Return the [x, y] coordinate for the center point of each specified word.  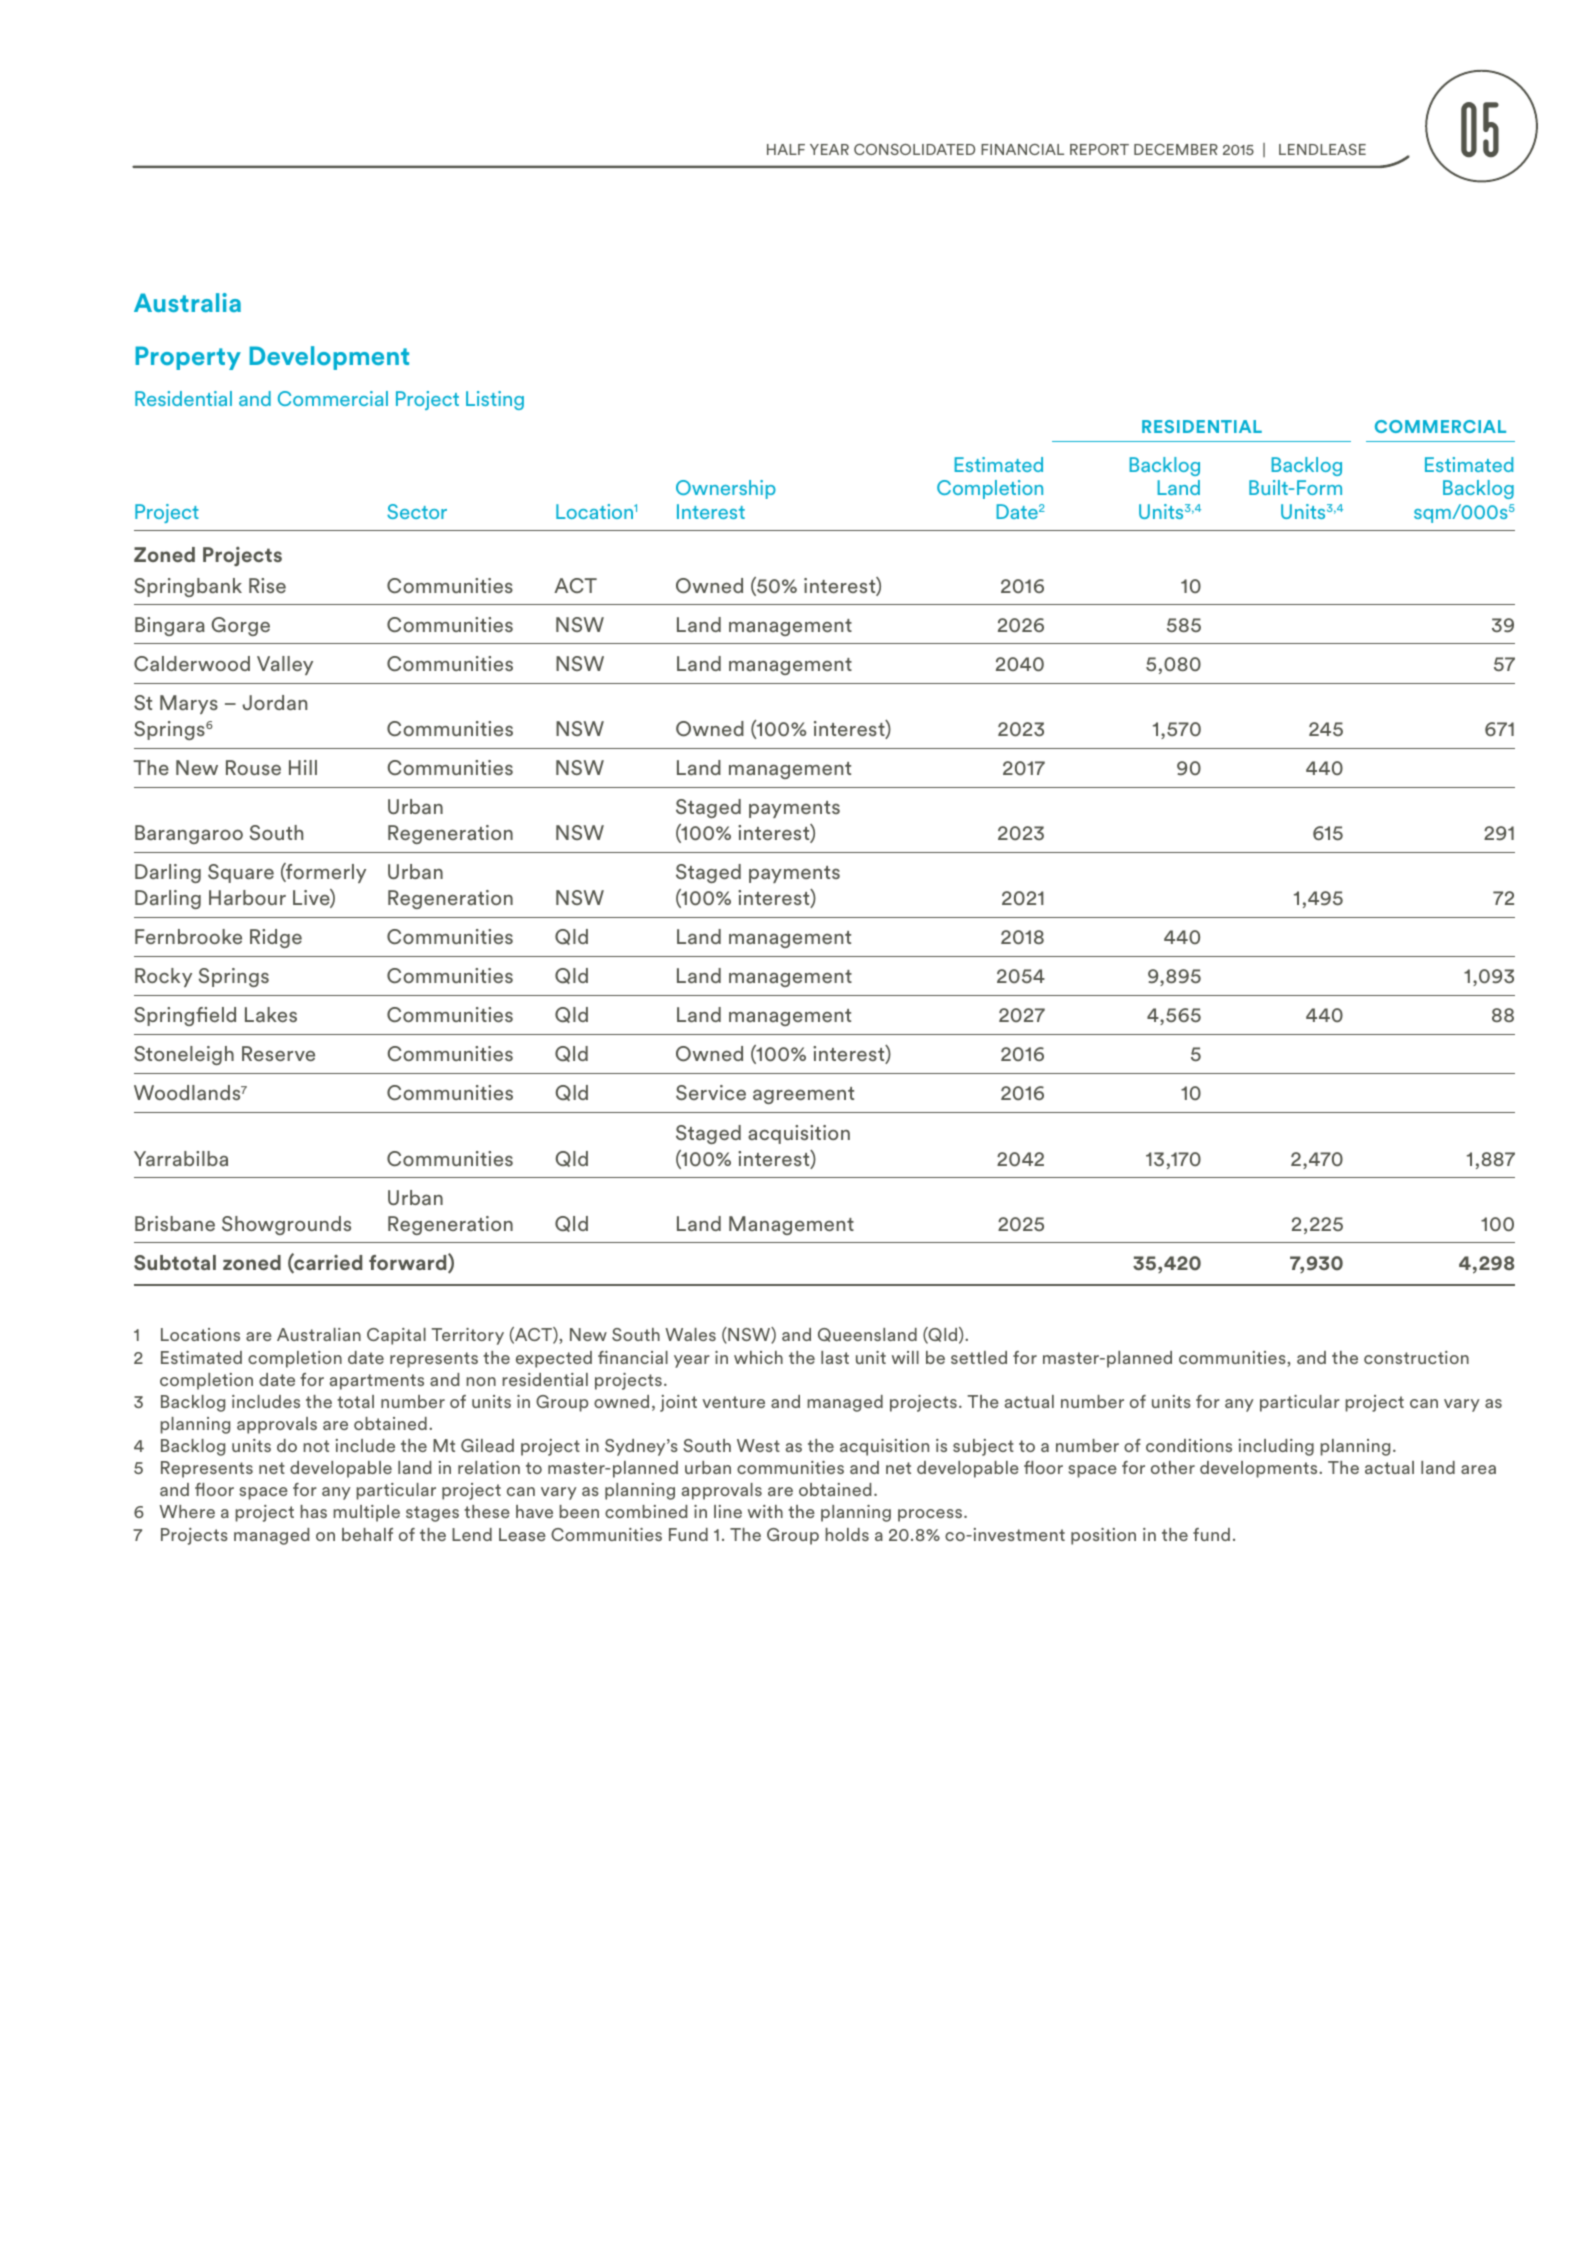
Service [711, 1092]
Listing [495, 400]
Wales [690, 1334]
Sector [417, 511]
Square [241, 873]
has [313, 1511]
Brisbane [175, 1223]
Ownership [726, 489]
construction [1416, 1357]
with [765, 1511]
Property [188, 358]
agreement [803, 1095]
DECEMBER [1176, 149]
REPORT [1099, 149]
